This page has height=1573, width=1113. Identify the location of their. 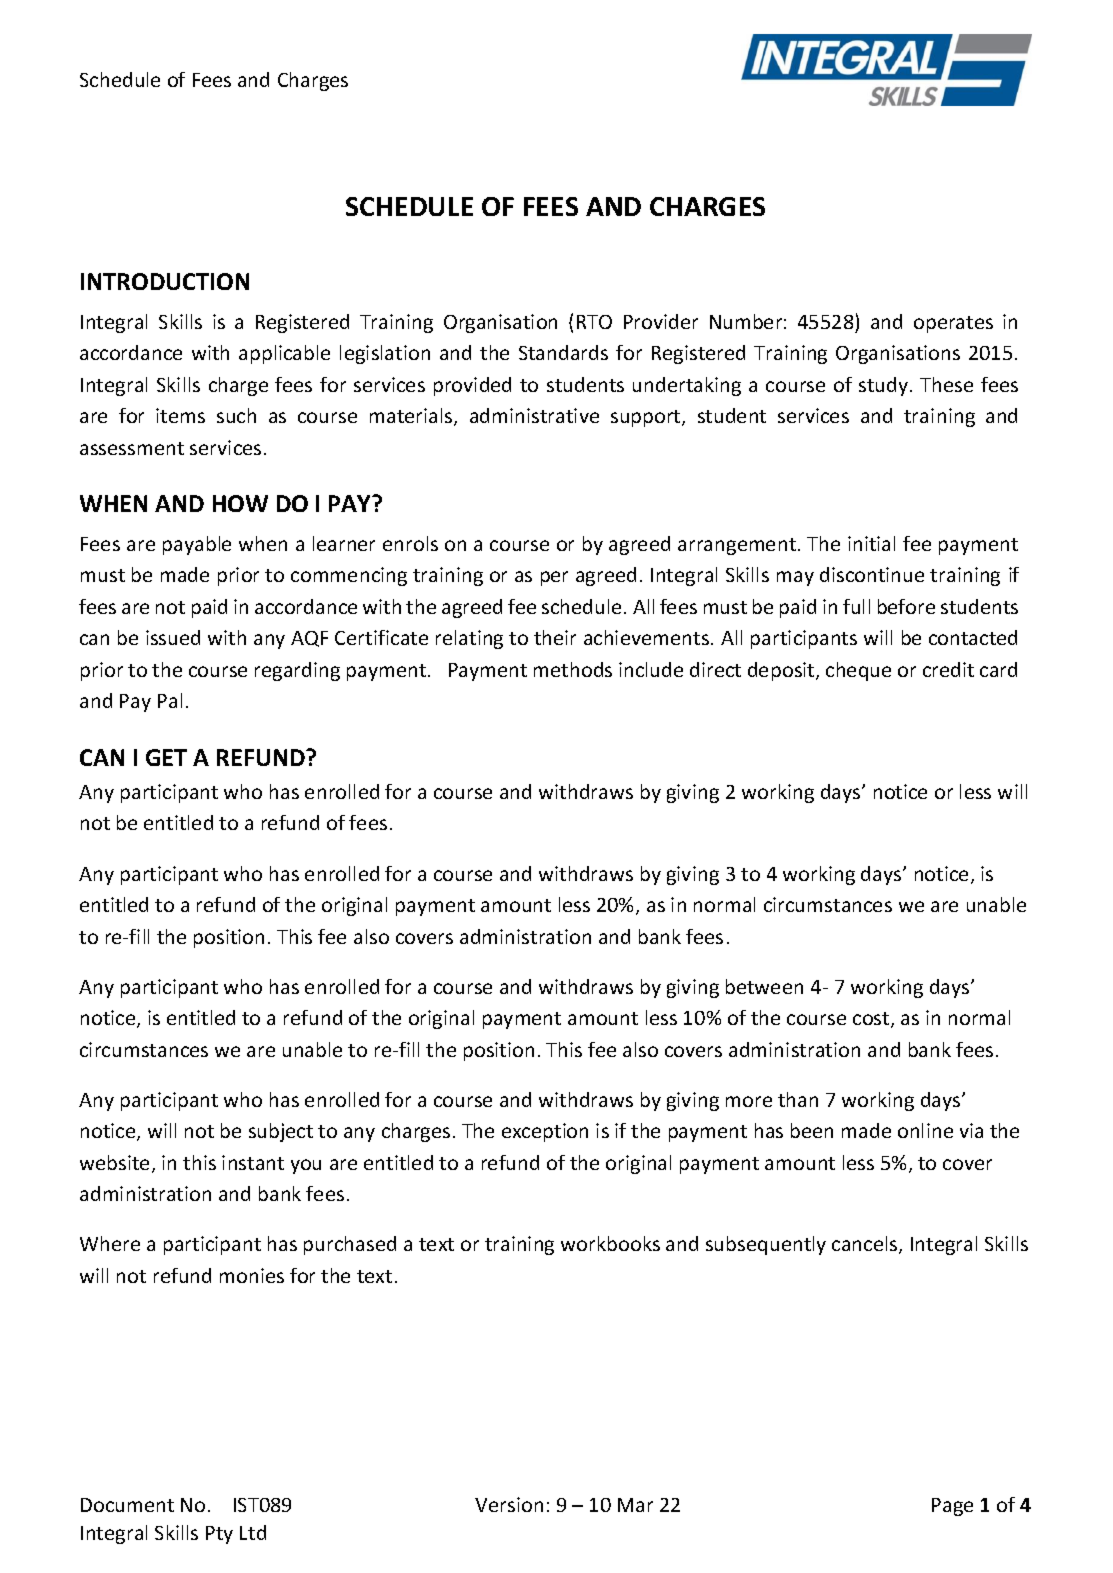
(555, 637).
